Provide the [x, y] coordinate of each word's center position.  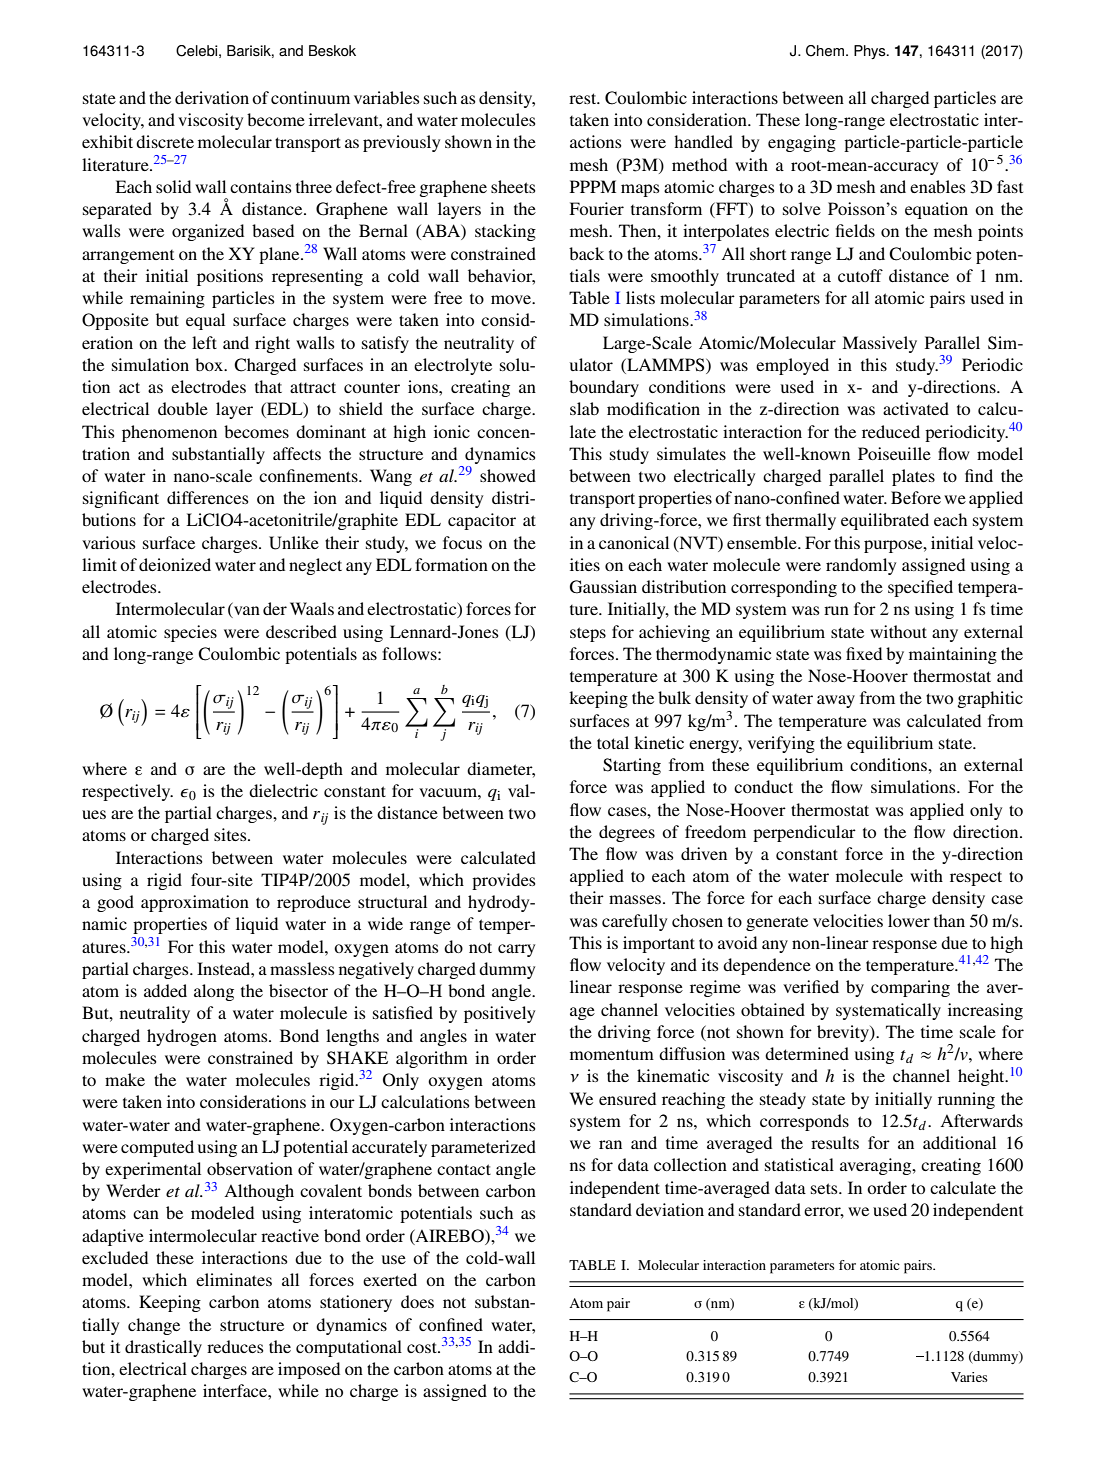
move [512, 299]
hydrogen [182, 1037]
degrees [627, 833]
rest [584, 98]
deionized [175, 564]
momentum [612, 1054]
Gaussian [603, 587]
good [115, 903]
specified [920, 588]
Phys [871, 52]
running [966, 1100]
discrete [165, 141]
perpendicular [804, 833]
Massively [879, 344]
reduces [235, 1346]
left [204, 342]
